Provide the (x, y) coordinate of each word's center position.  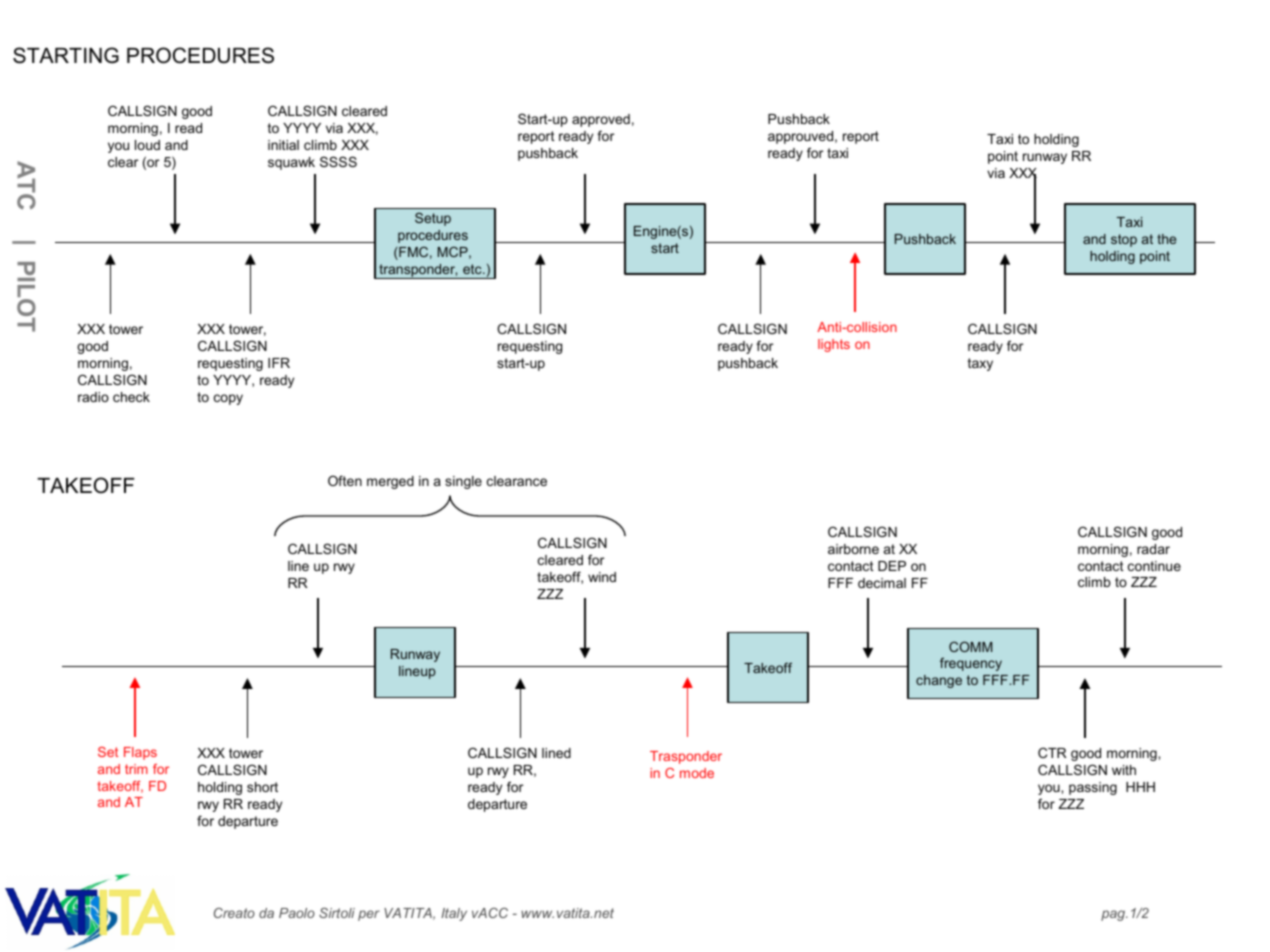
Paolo (297, 913)
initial (283, 145)
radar (1153, 549)
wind (602, 577)
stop (1124, 240)
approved (601, 120)
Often (345, 480)
